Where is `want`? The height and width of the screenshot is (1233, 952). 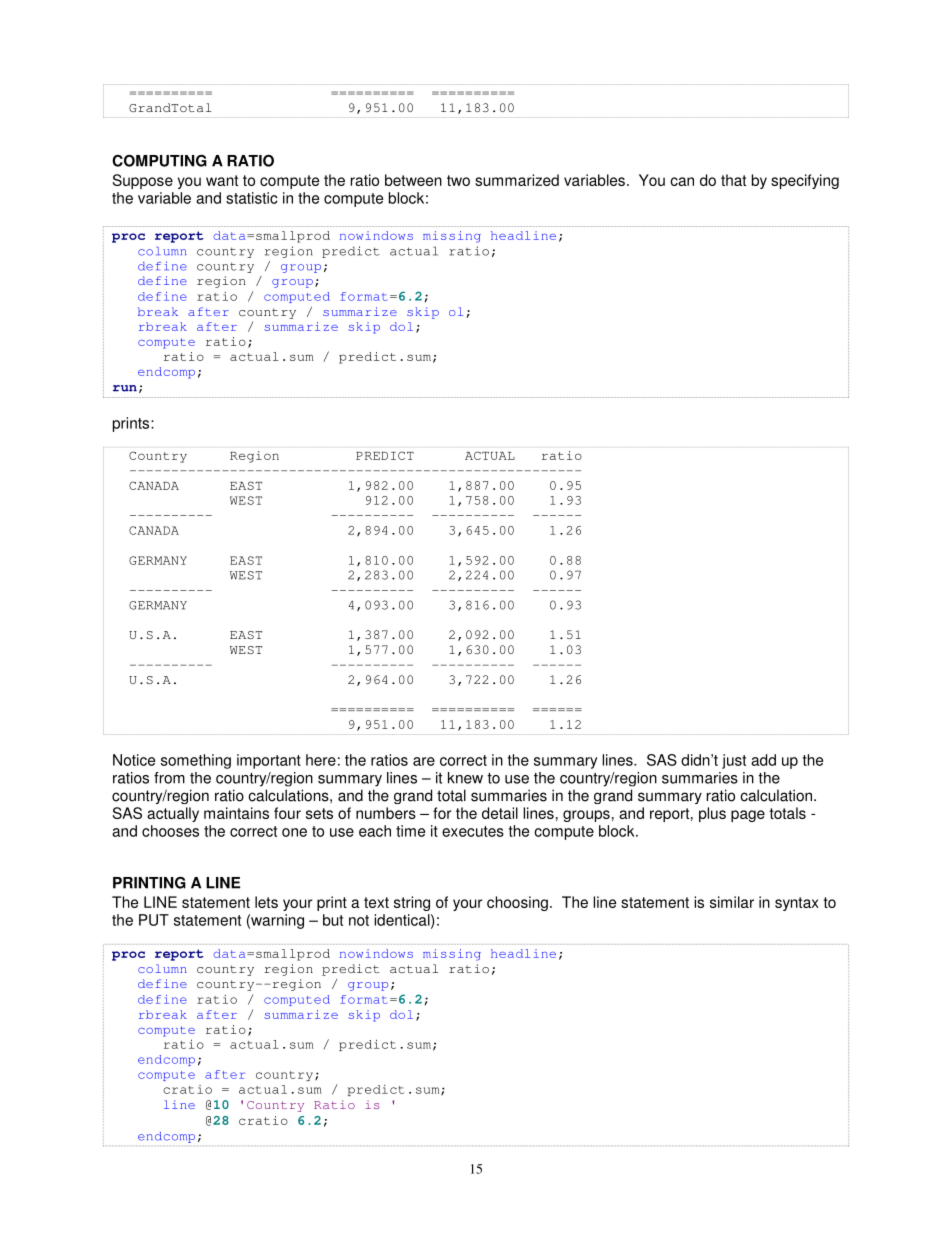
want is located at coordinates (222, 180).
